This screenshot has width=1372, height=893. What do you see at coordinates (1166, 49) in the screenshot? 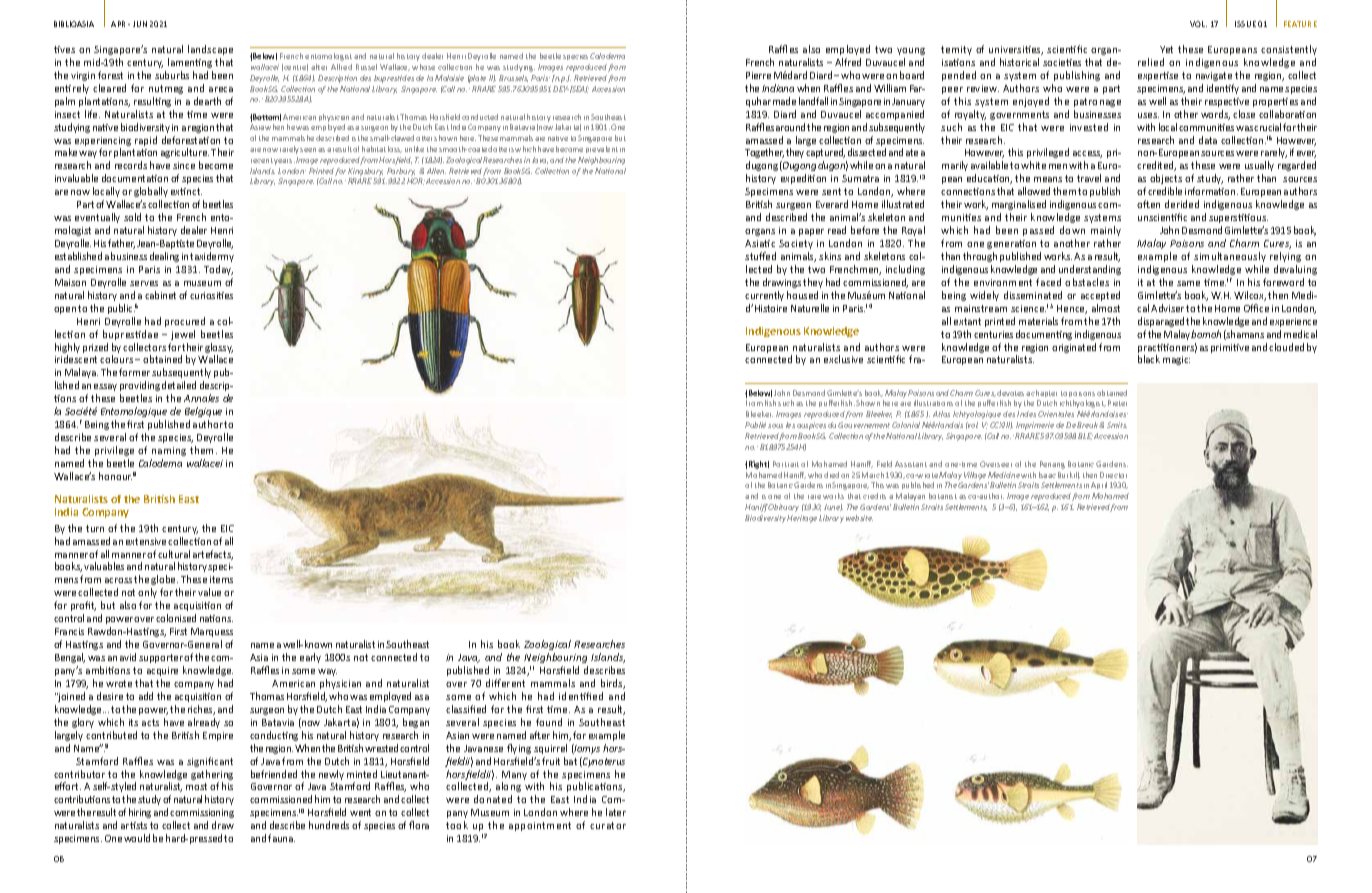
I see `Yet` at bounding box center [1166, 49].
